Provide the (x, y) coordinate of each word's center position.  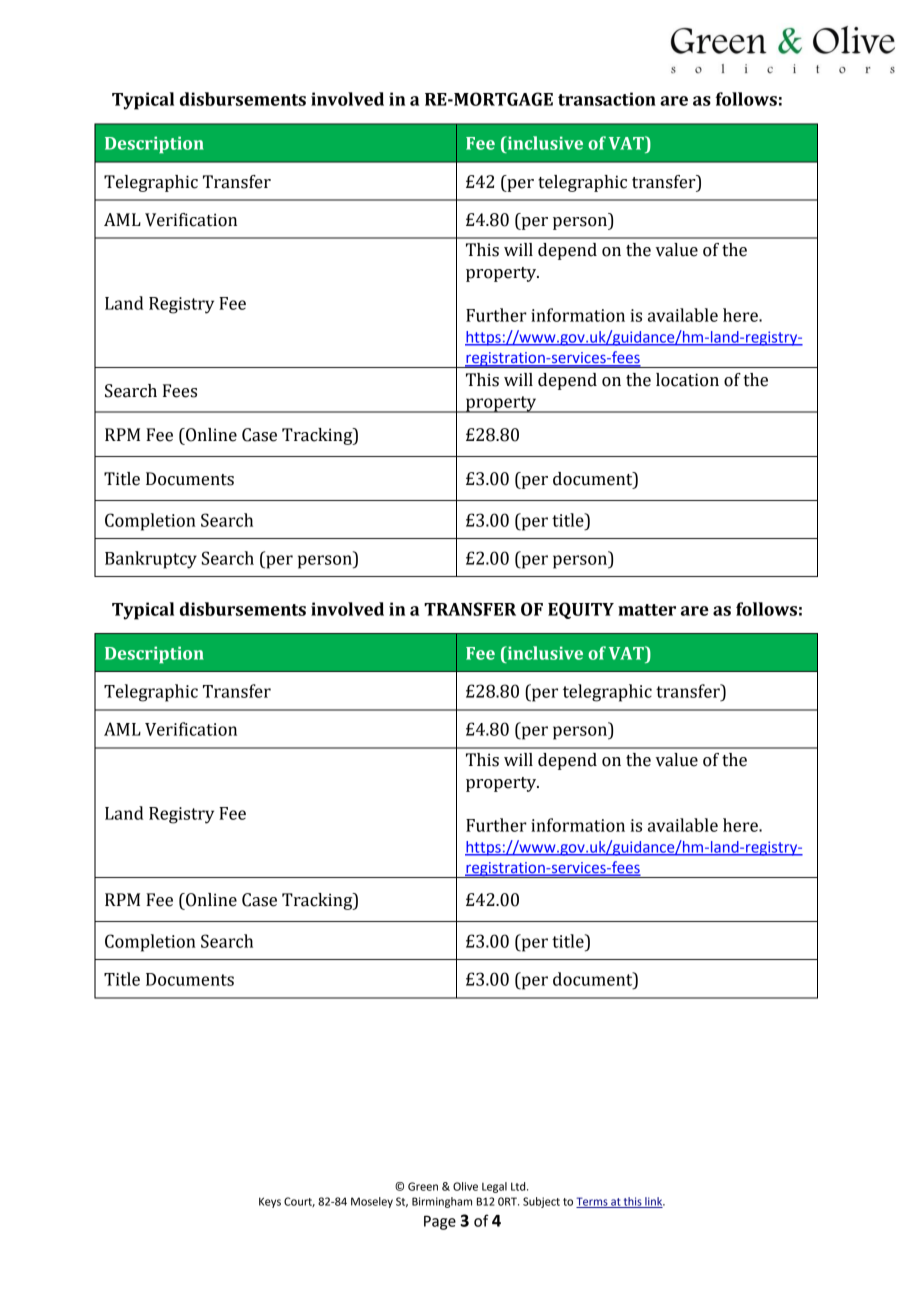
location (687, 380)
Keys (270, 1202)
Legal (494, 1187)
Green (423, 1186)
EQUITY (581, 610)
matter (647, 610)
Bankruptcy (151, 560)
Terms (593, 1202)
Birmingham (442, 1202)
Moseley (372, 1202)
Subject (541, 1202)
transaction (607, 99)
